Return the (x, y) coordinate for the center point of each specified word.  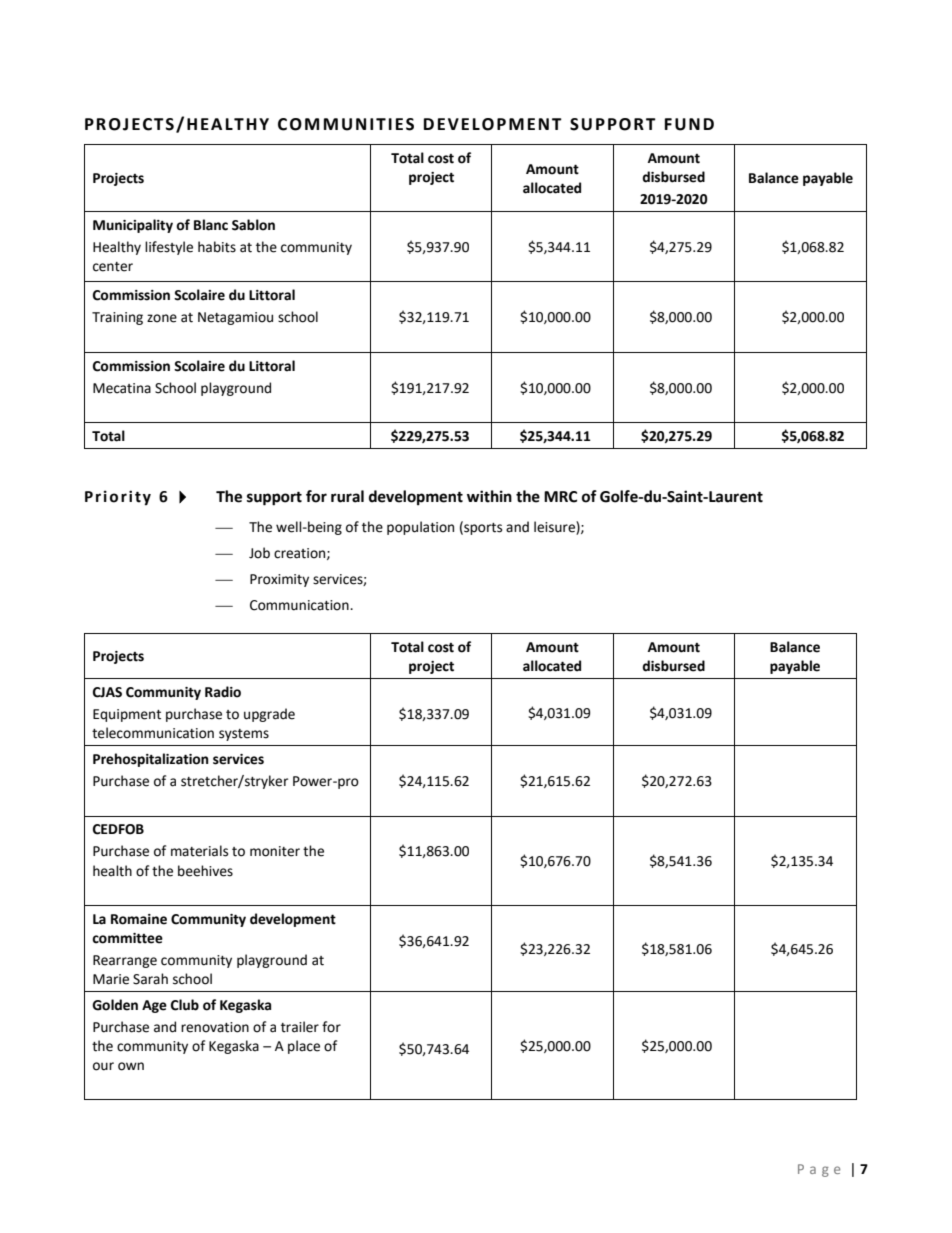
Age (154, 1006)
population (420, 528)
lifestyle (169, 248)
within (489, 496)
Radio (223, 692)
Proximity (279, 580)
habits (217, 247)
